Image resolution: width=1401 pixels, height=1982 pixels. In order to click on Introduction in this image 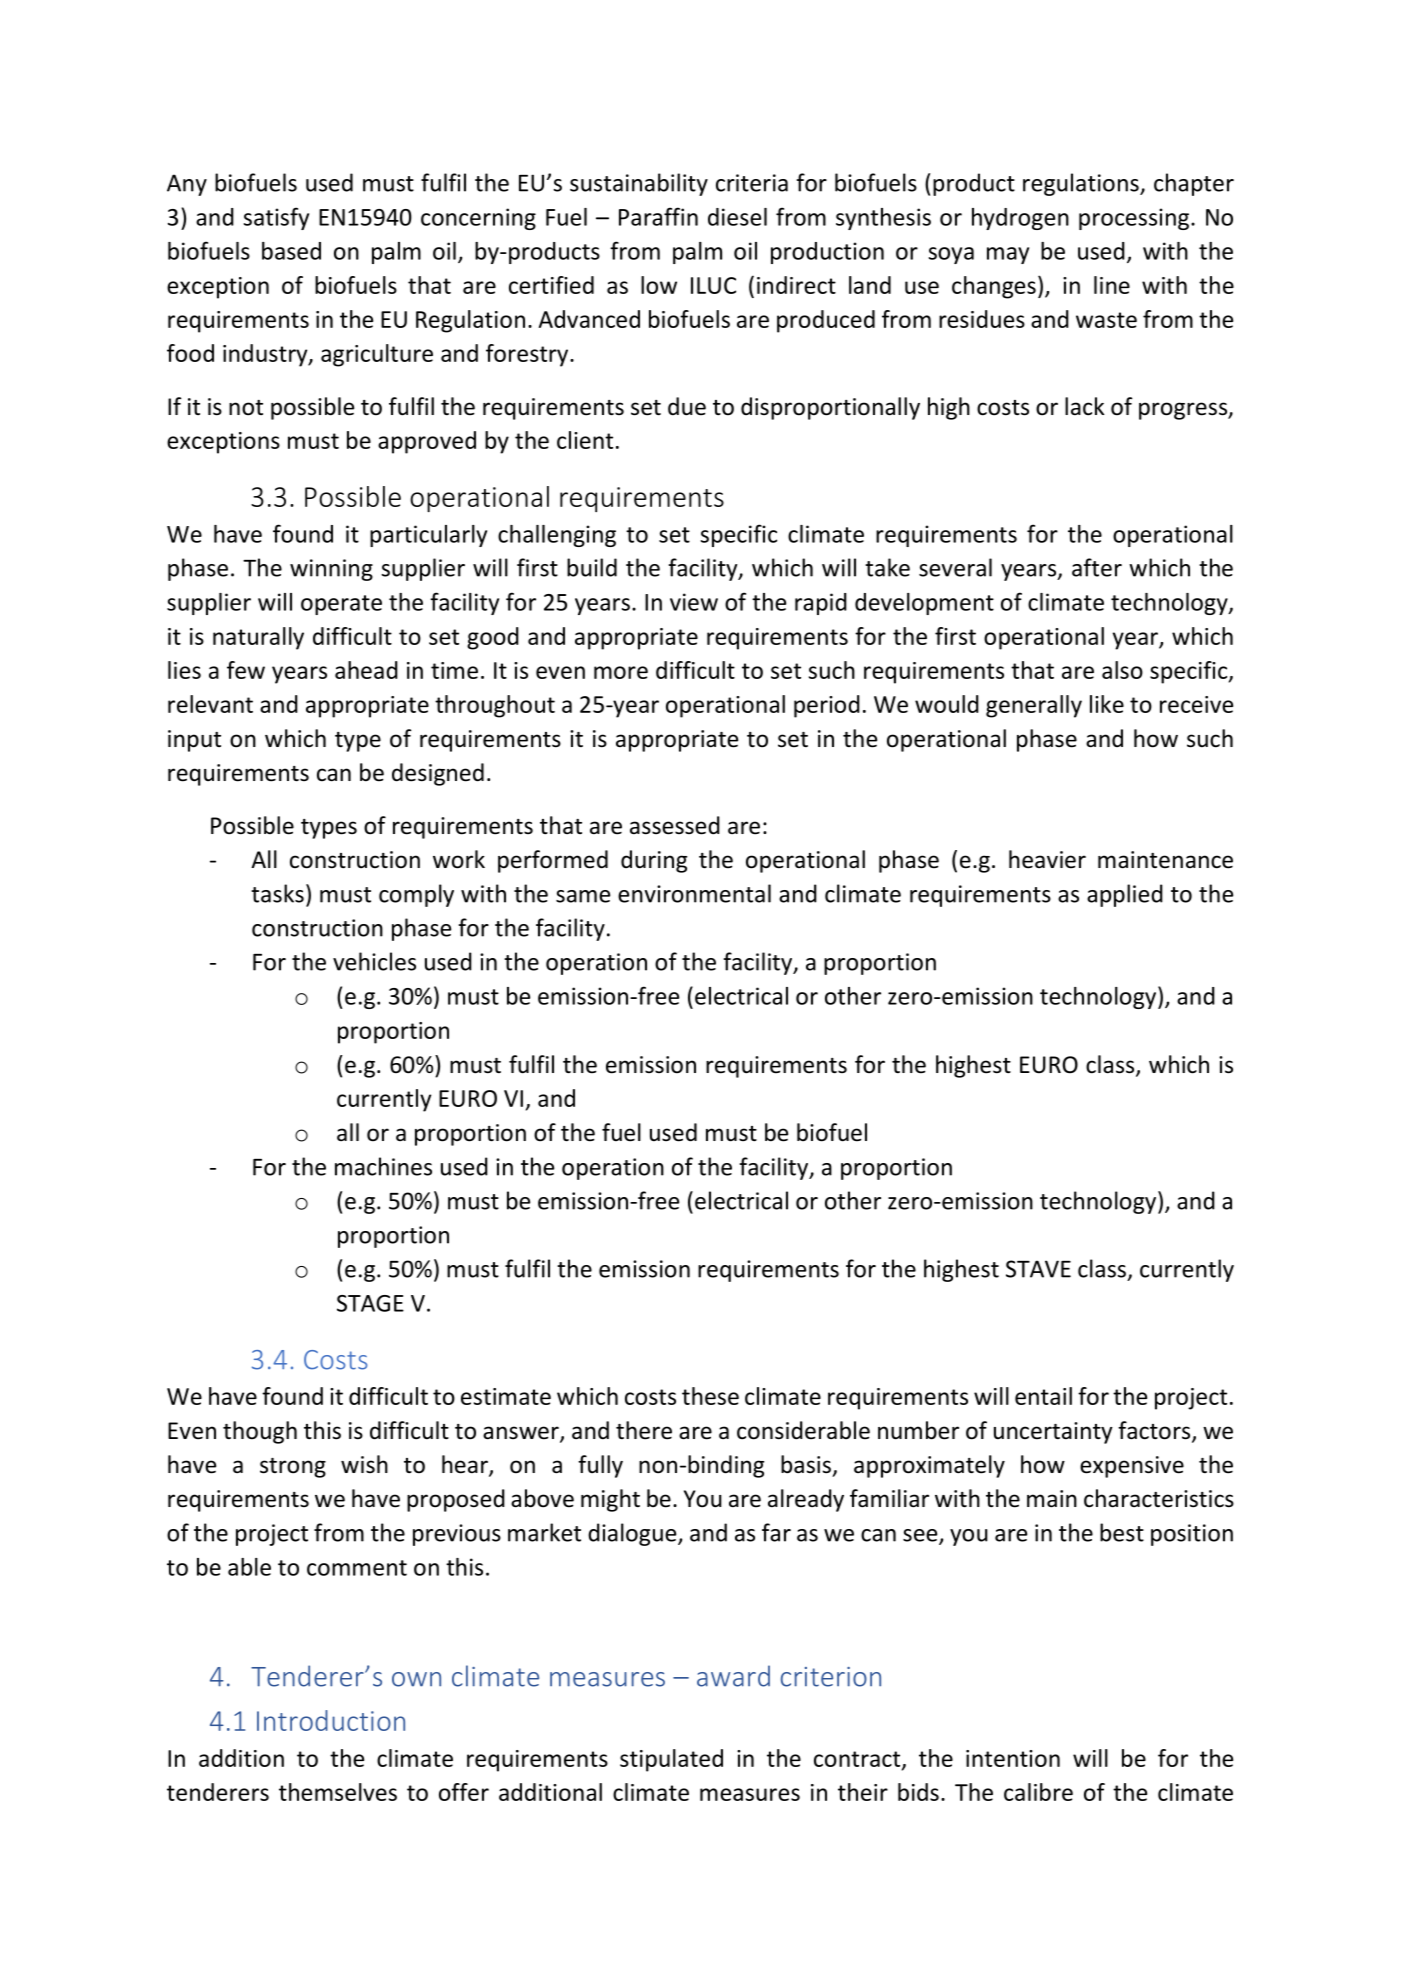, I will do `click(331, 1720)`.
